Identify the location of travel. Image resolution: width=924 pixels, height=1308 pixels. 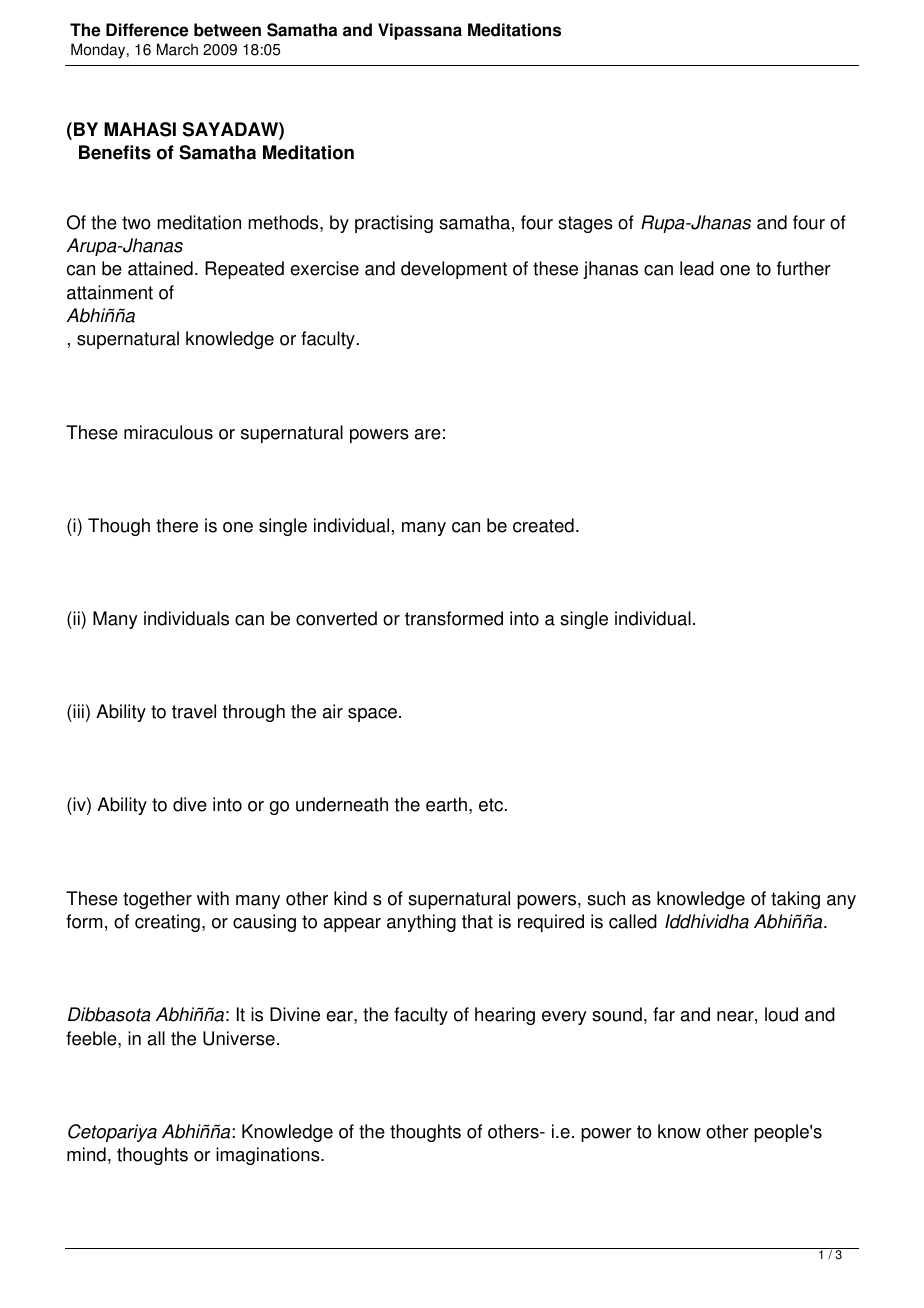
(194, 711).
